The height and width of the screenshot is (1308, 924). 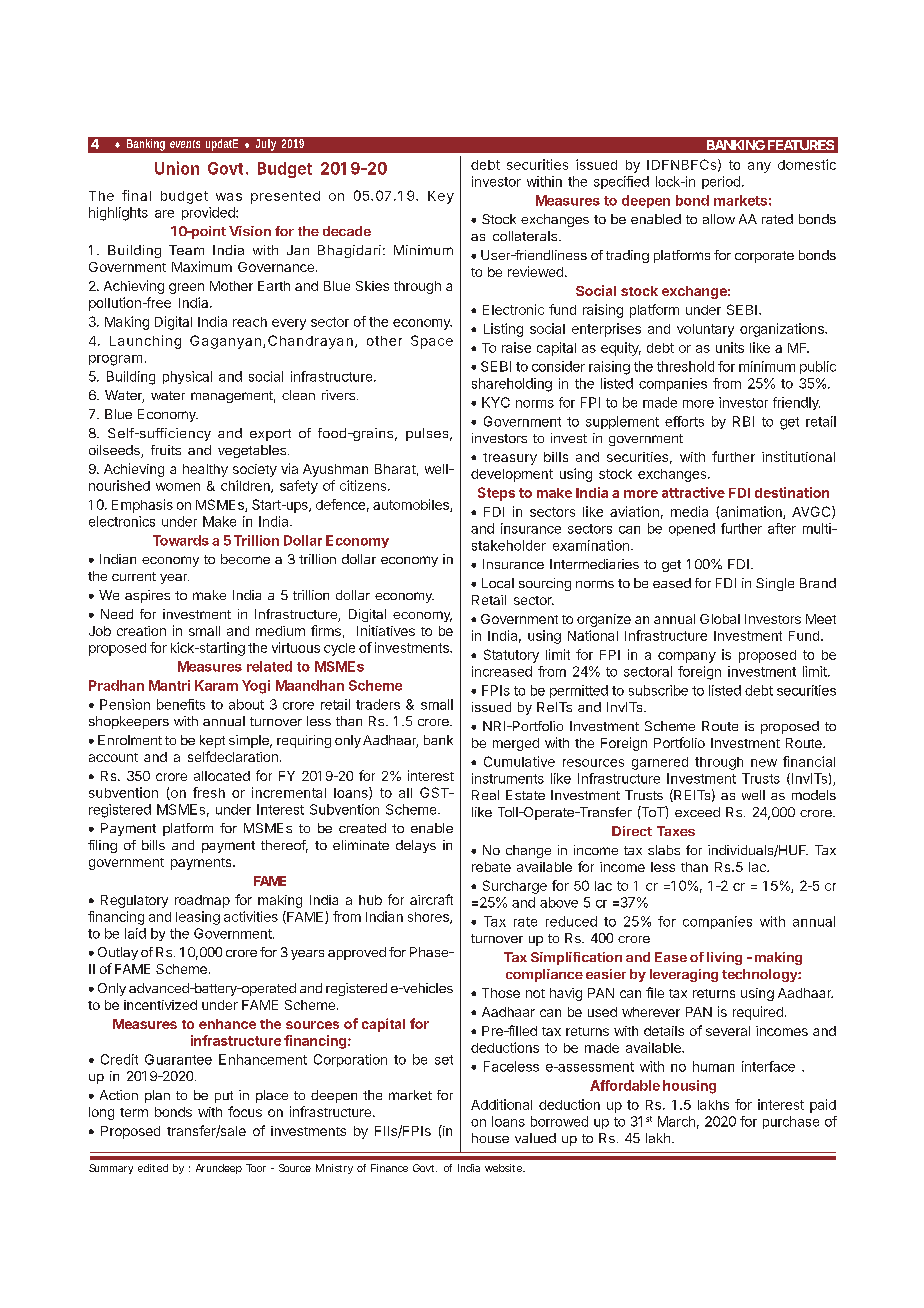 I want to click on period, so click(x=721, y=182).
